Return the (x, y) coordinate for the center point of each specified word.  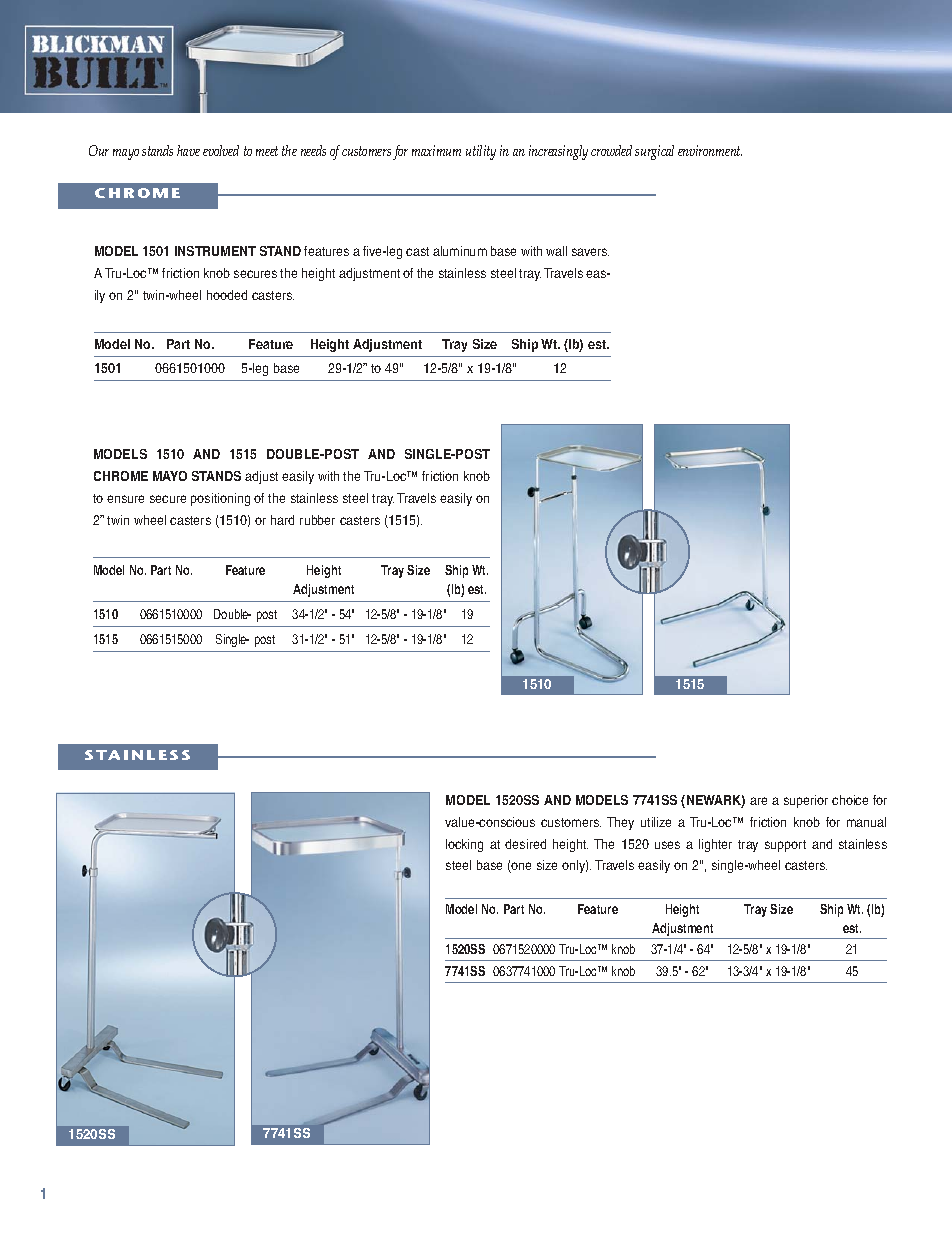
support (785, 846)
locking (464, 845)
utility (481, 152)
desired (525, 844)
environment (710, 150)
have (188, 150)
